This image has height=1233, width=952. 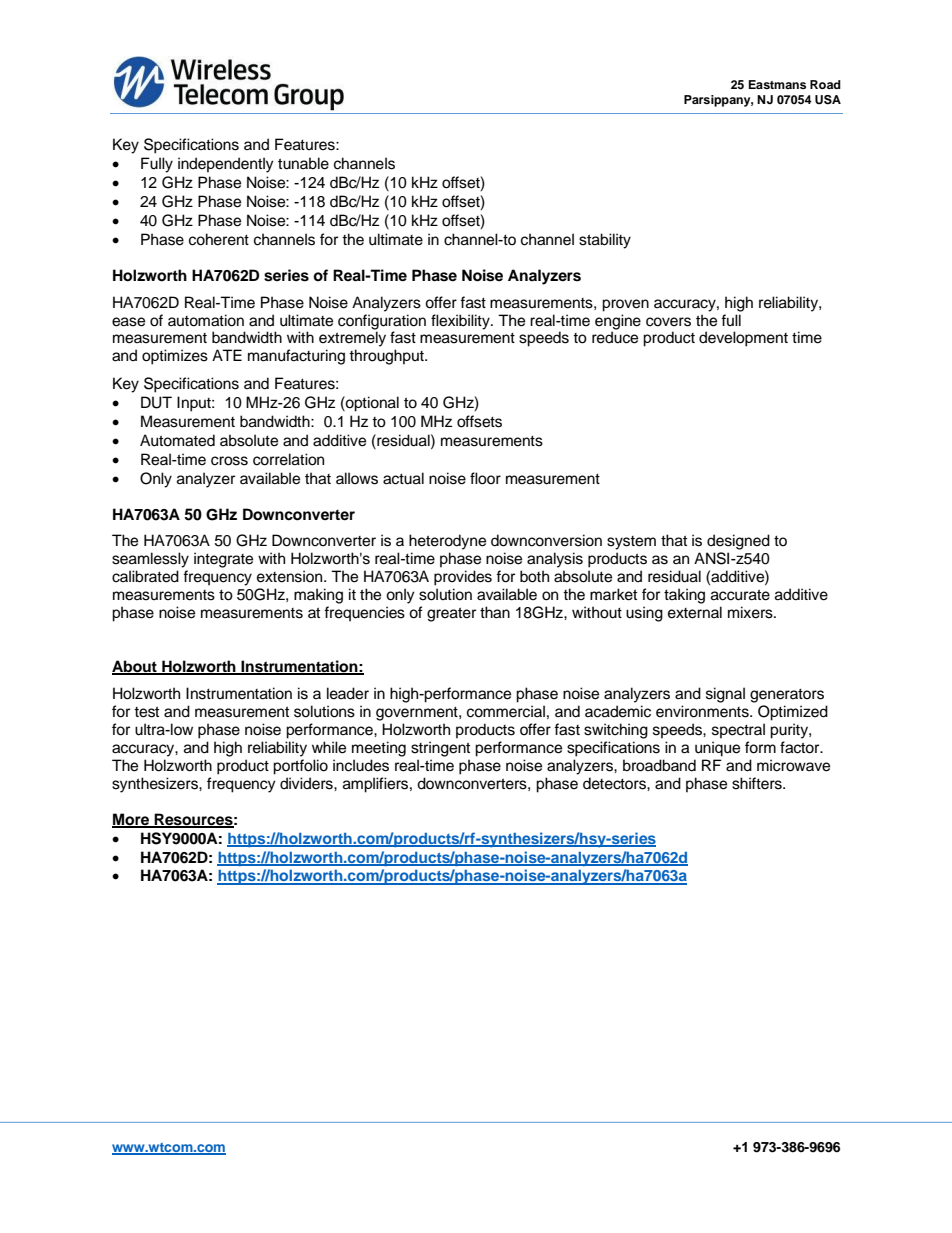 I want to click on independently, so click(x=226, y=165).
